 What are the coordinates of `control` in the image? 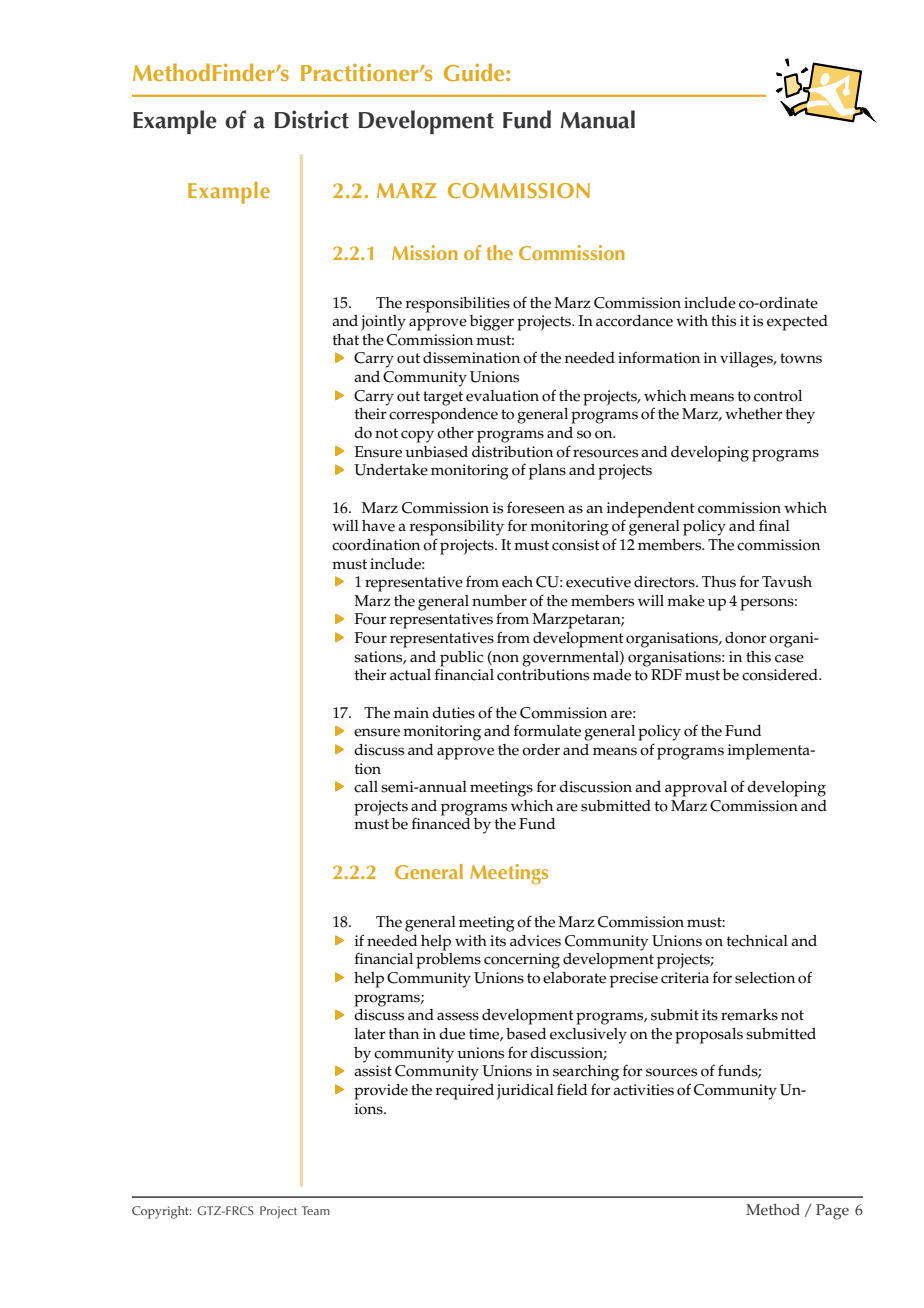 It's located at (778, 396).
